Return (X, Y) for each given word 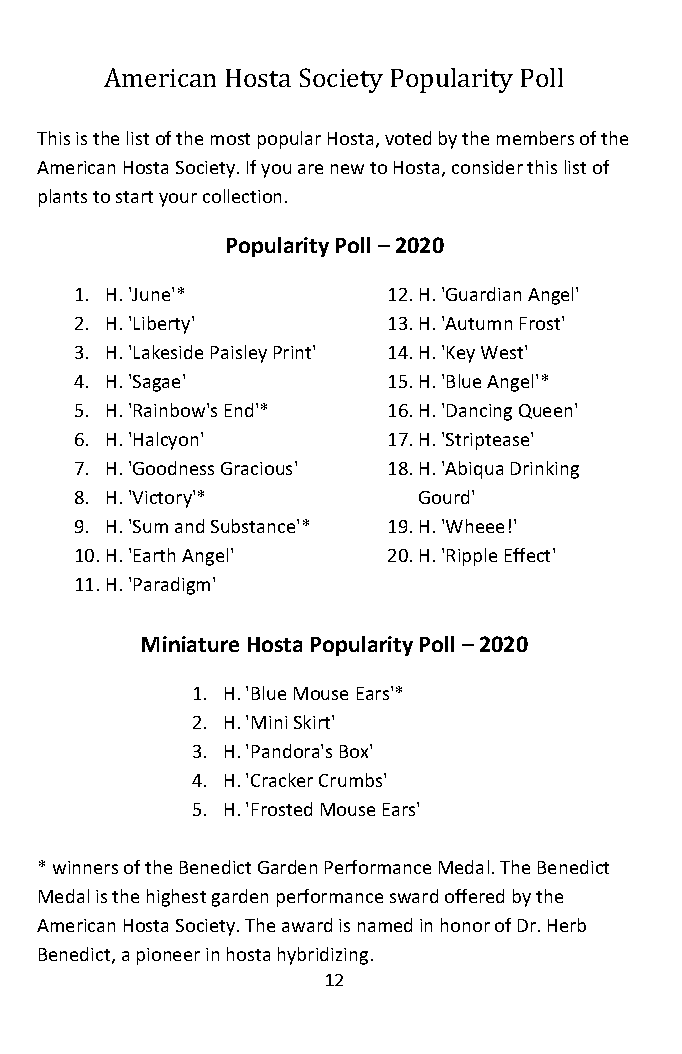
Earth (154, 555)
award (307, 925)
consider (487, 167)
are (310, 169)
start (134, 197)
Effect (529, 555)
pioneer (168, 956)
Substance (254, 526)
